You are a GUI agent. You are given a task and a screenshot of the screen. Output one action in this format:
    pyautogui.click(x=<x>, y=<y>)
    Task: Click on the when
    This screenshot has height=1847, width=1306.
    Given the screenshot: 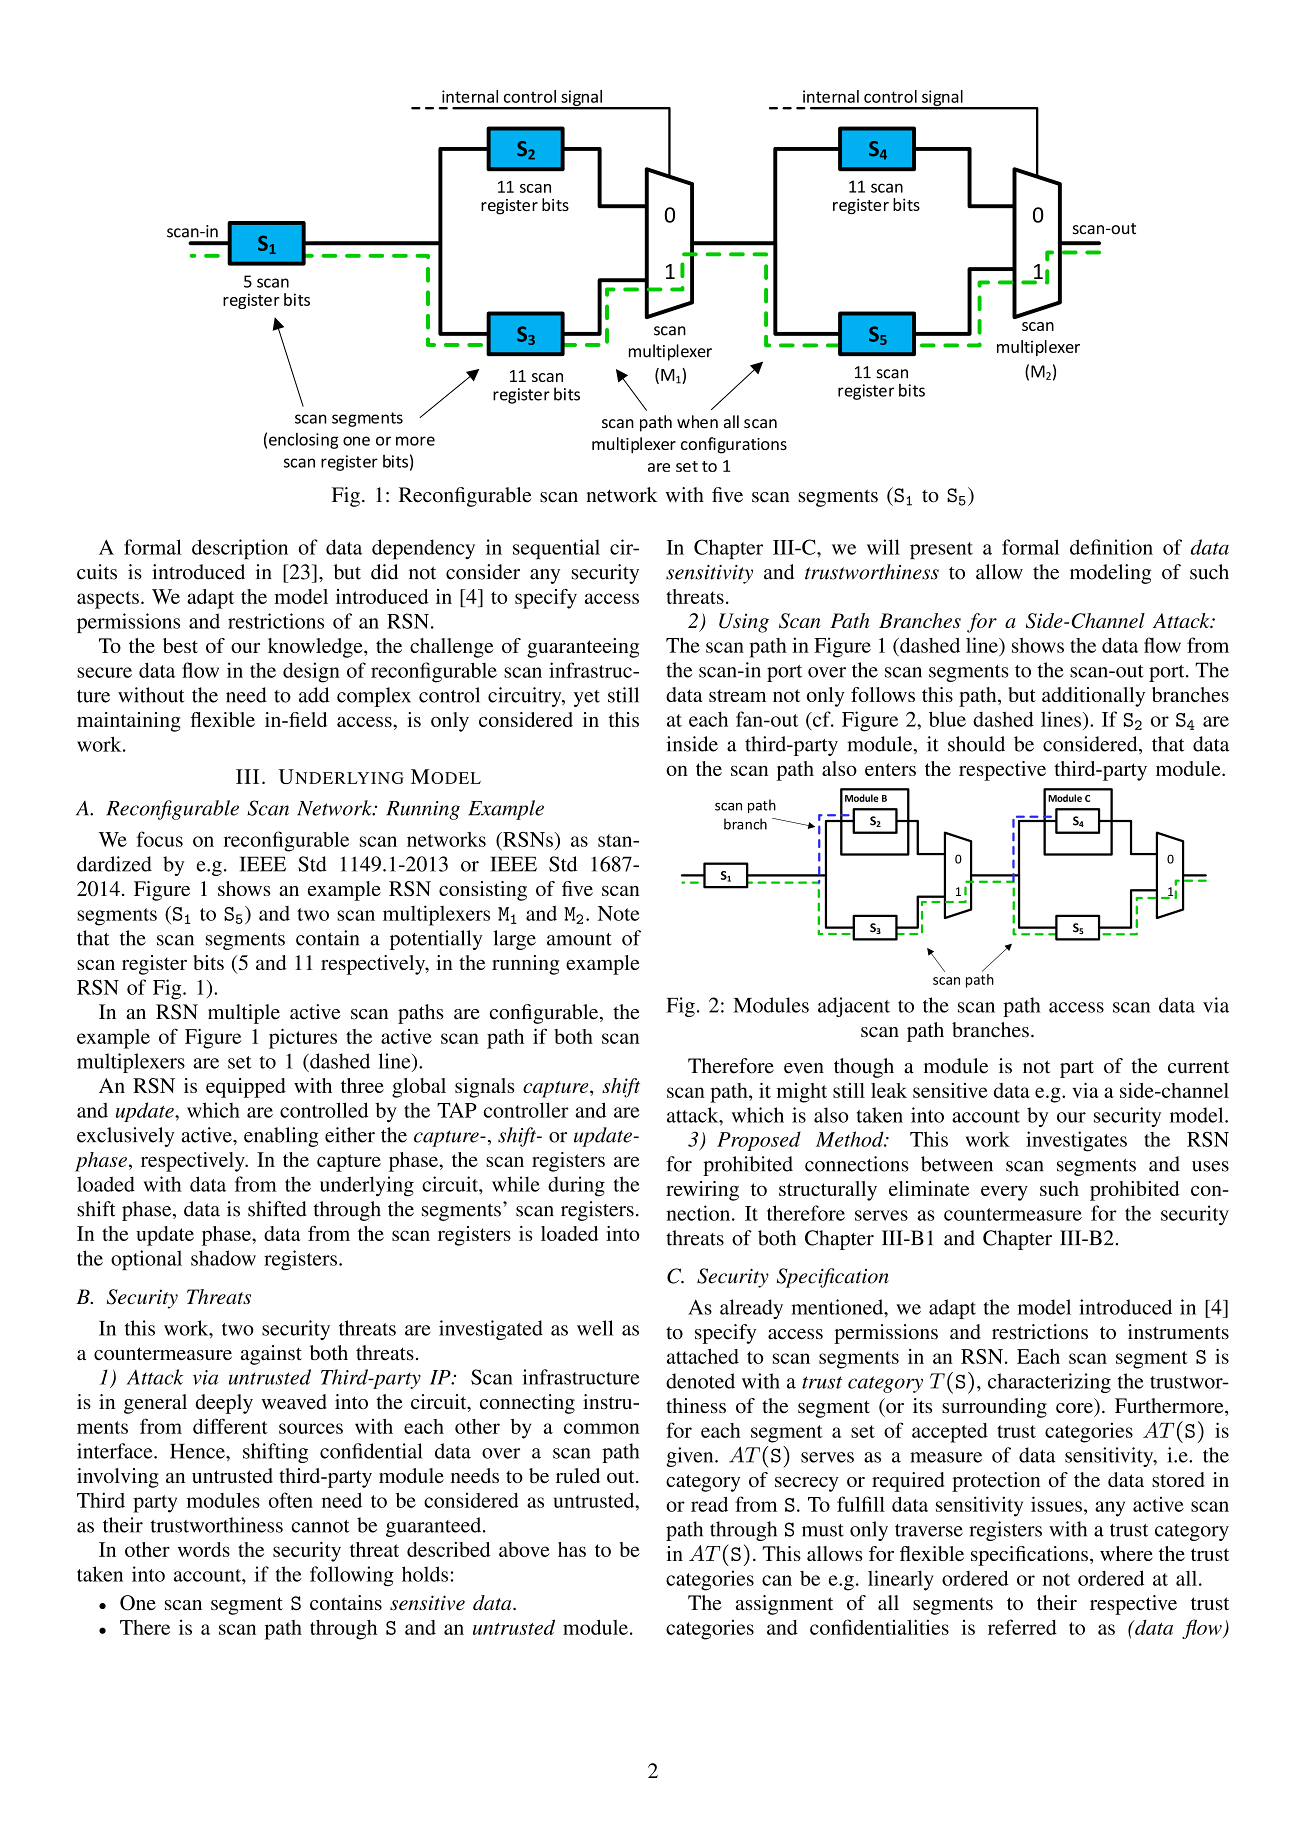 What is the action you would take?
    pyautogui.click(x=697, y=422)
